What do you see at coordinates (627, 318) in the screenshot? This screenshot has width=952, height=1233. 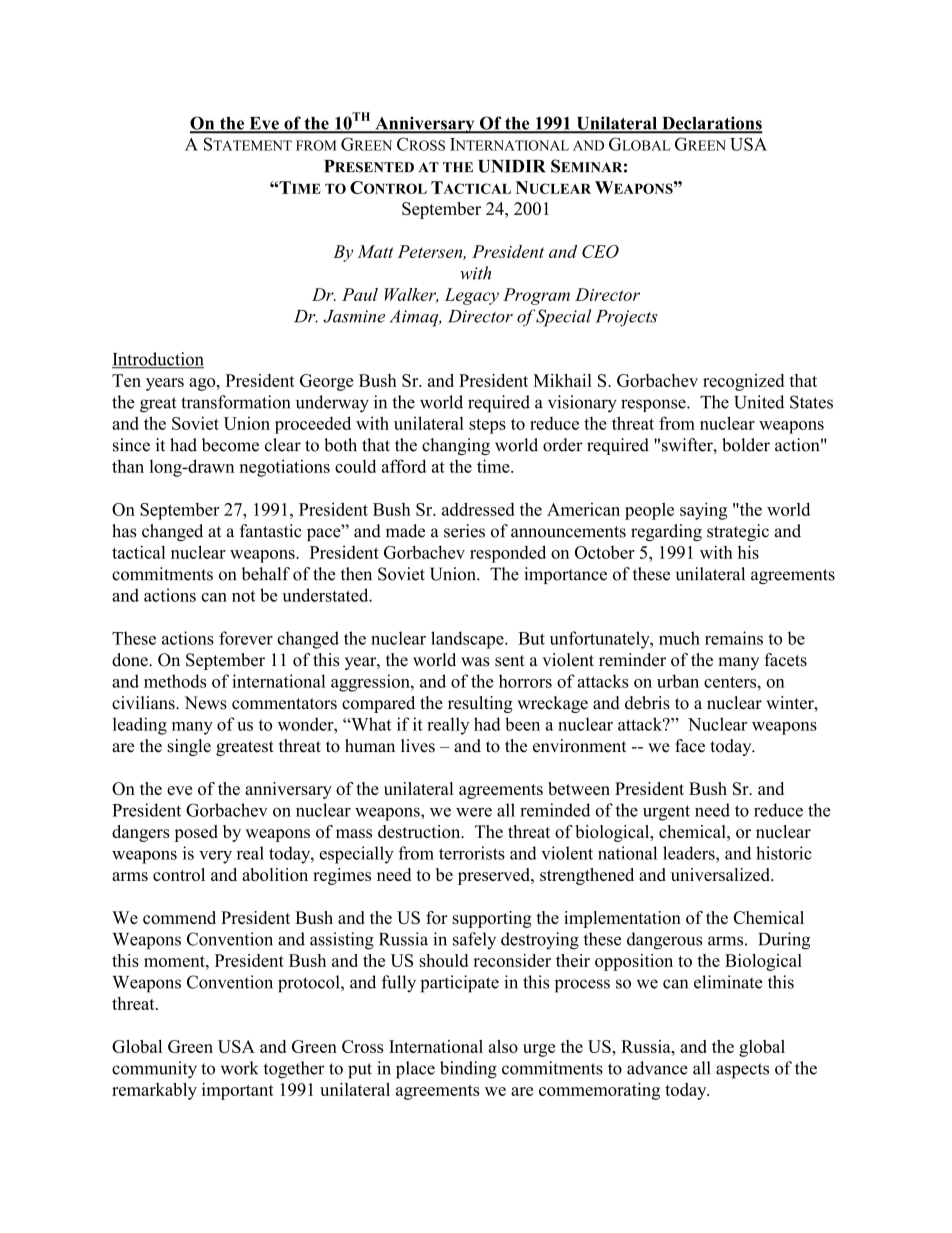 I see `Projects` at bounding box center [627, 318].
